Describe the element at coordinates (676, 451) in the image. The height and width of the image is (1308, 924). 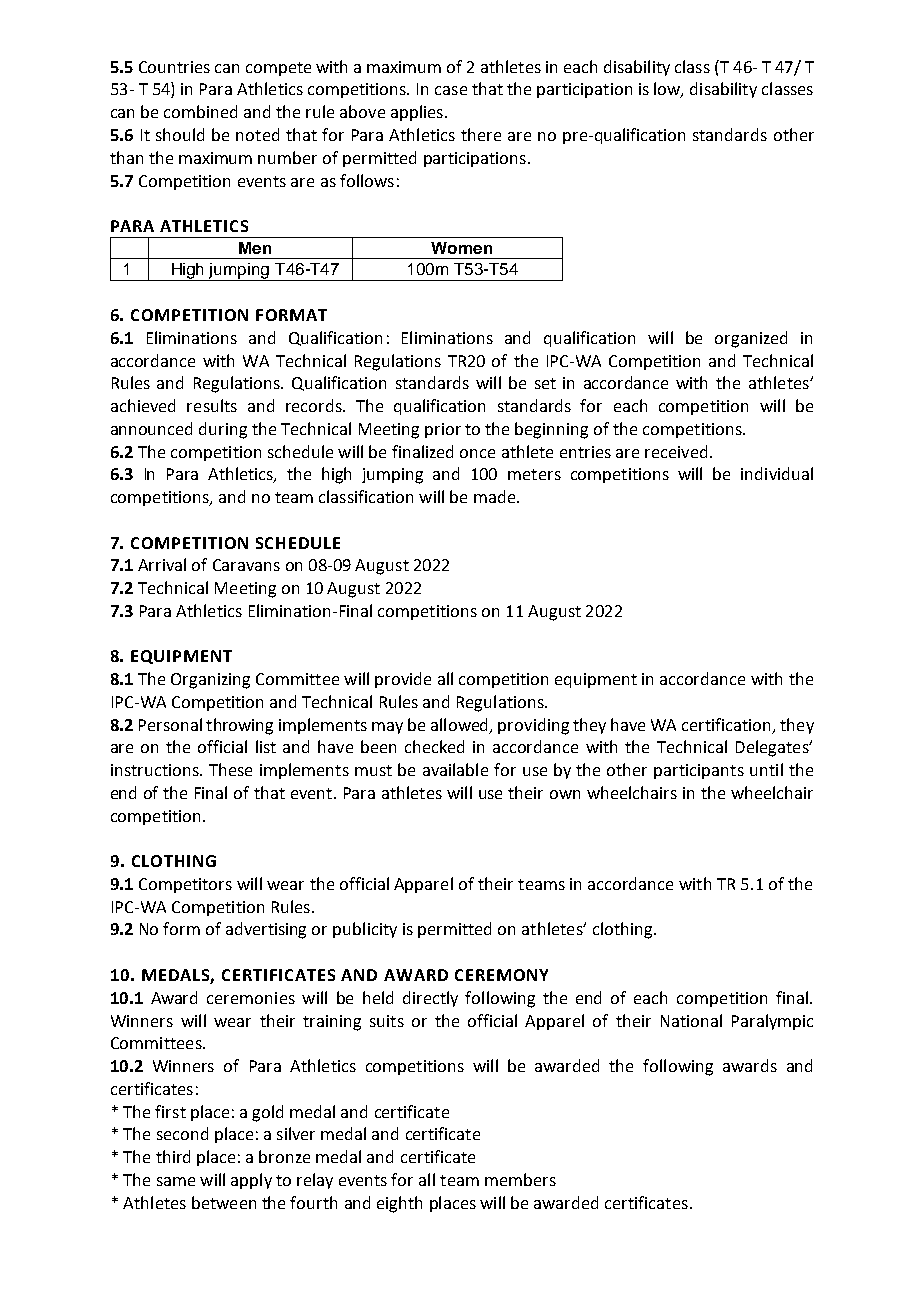
I see `received` at that location.
